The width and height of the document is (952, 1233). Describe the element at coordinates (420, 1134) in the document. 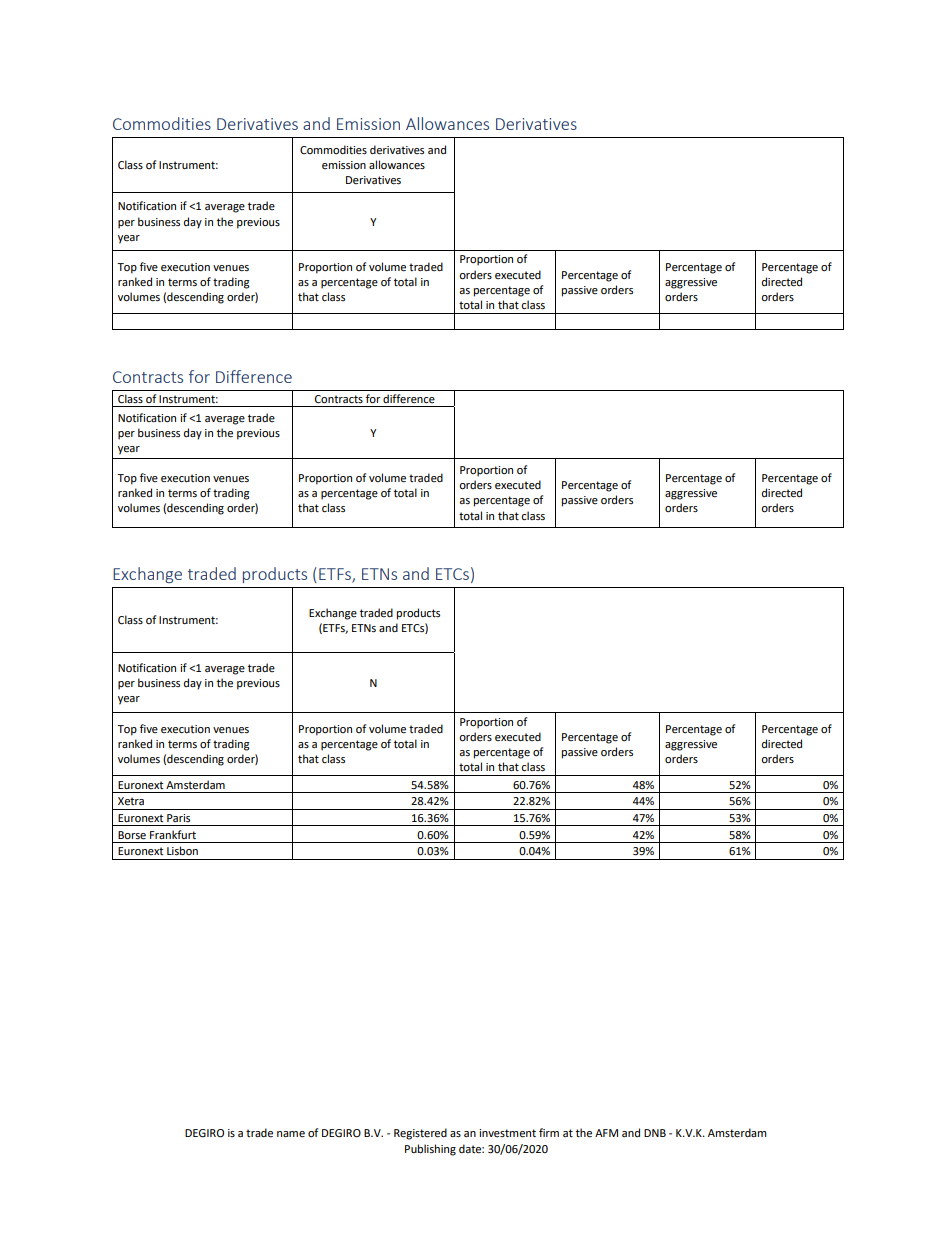

I see `Registered` at that location.
